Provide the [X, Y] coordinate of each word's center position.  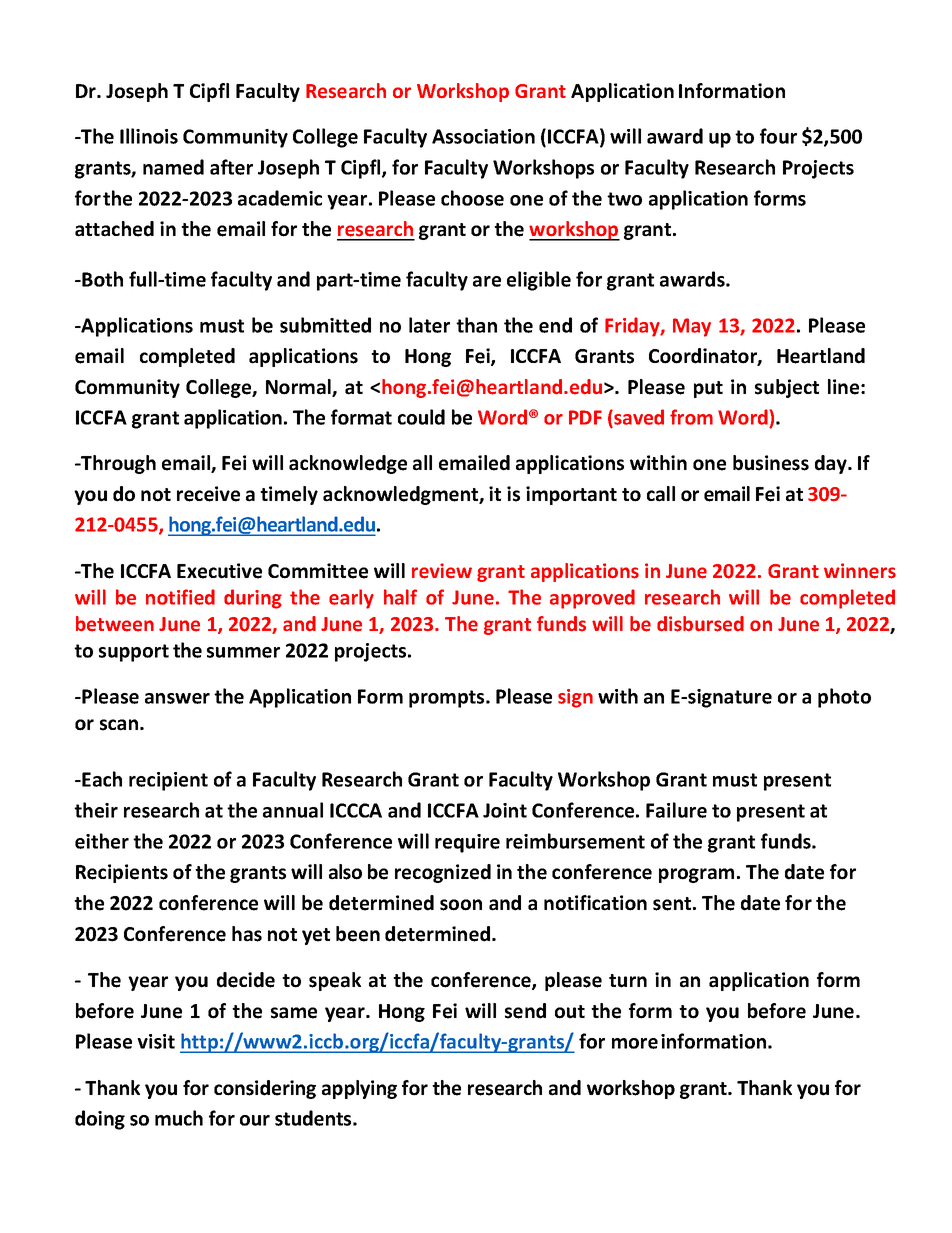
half [400, 597]
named [173, 167]
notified [180, 597]
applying [359, 1089]
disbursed [700, 624]
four [778, 136]
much [179, 1118]
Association [483, 136]
